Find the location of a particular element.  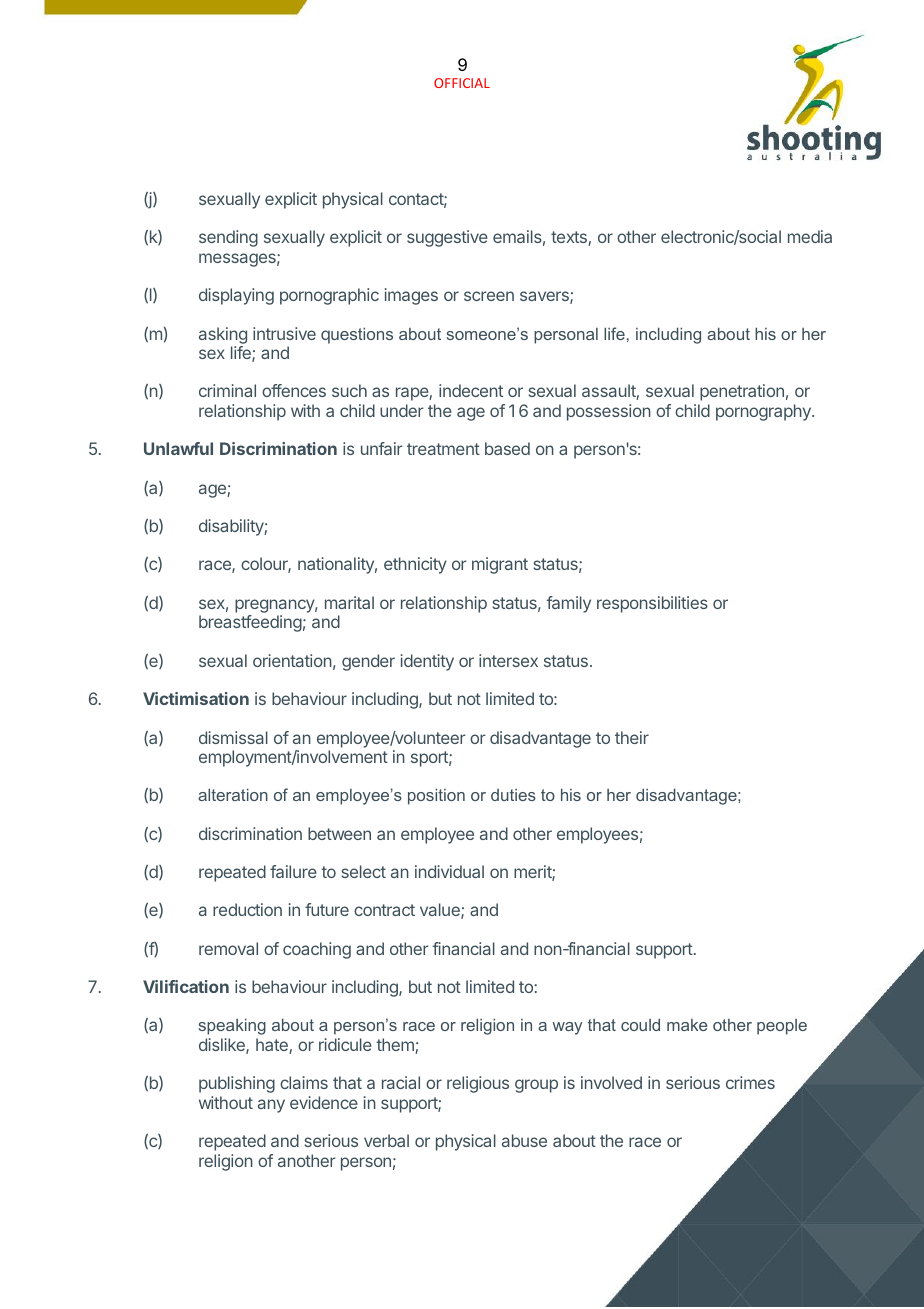

pornography is located at coordinates (764, 412).
